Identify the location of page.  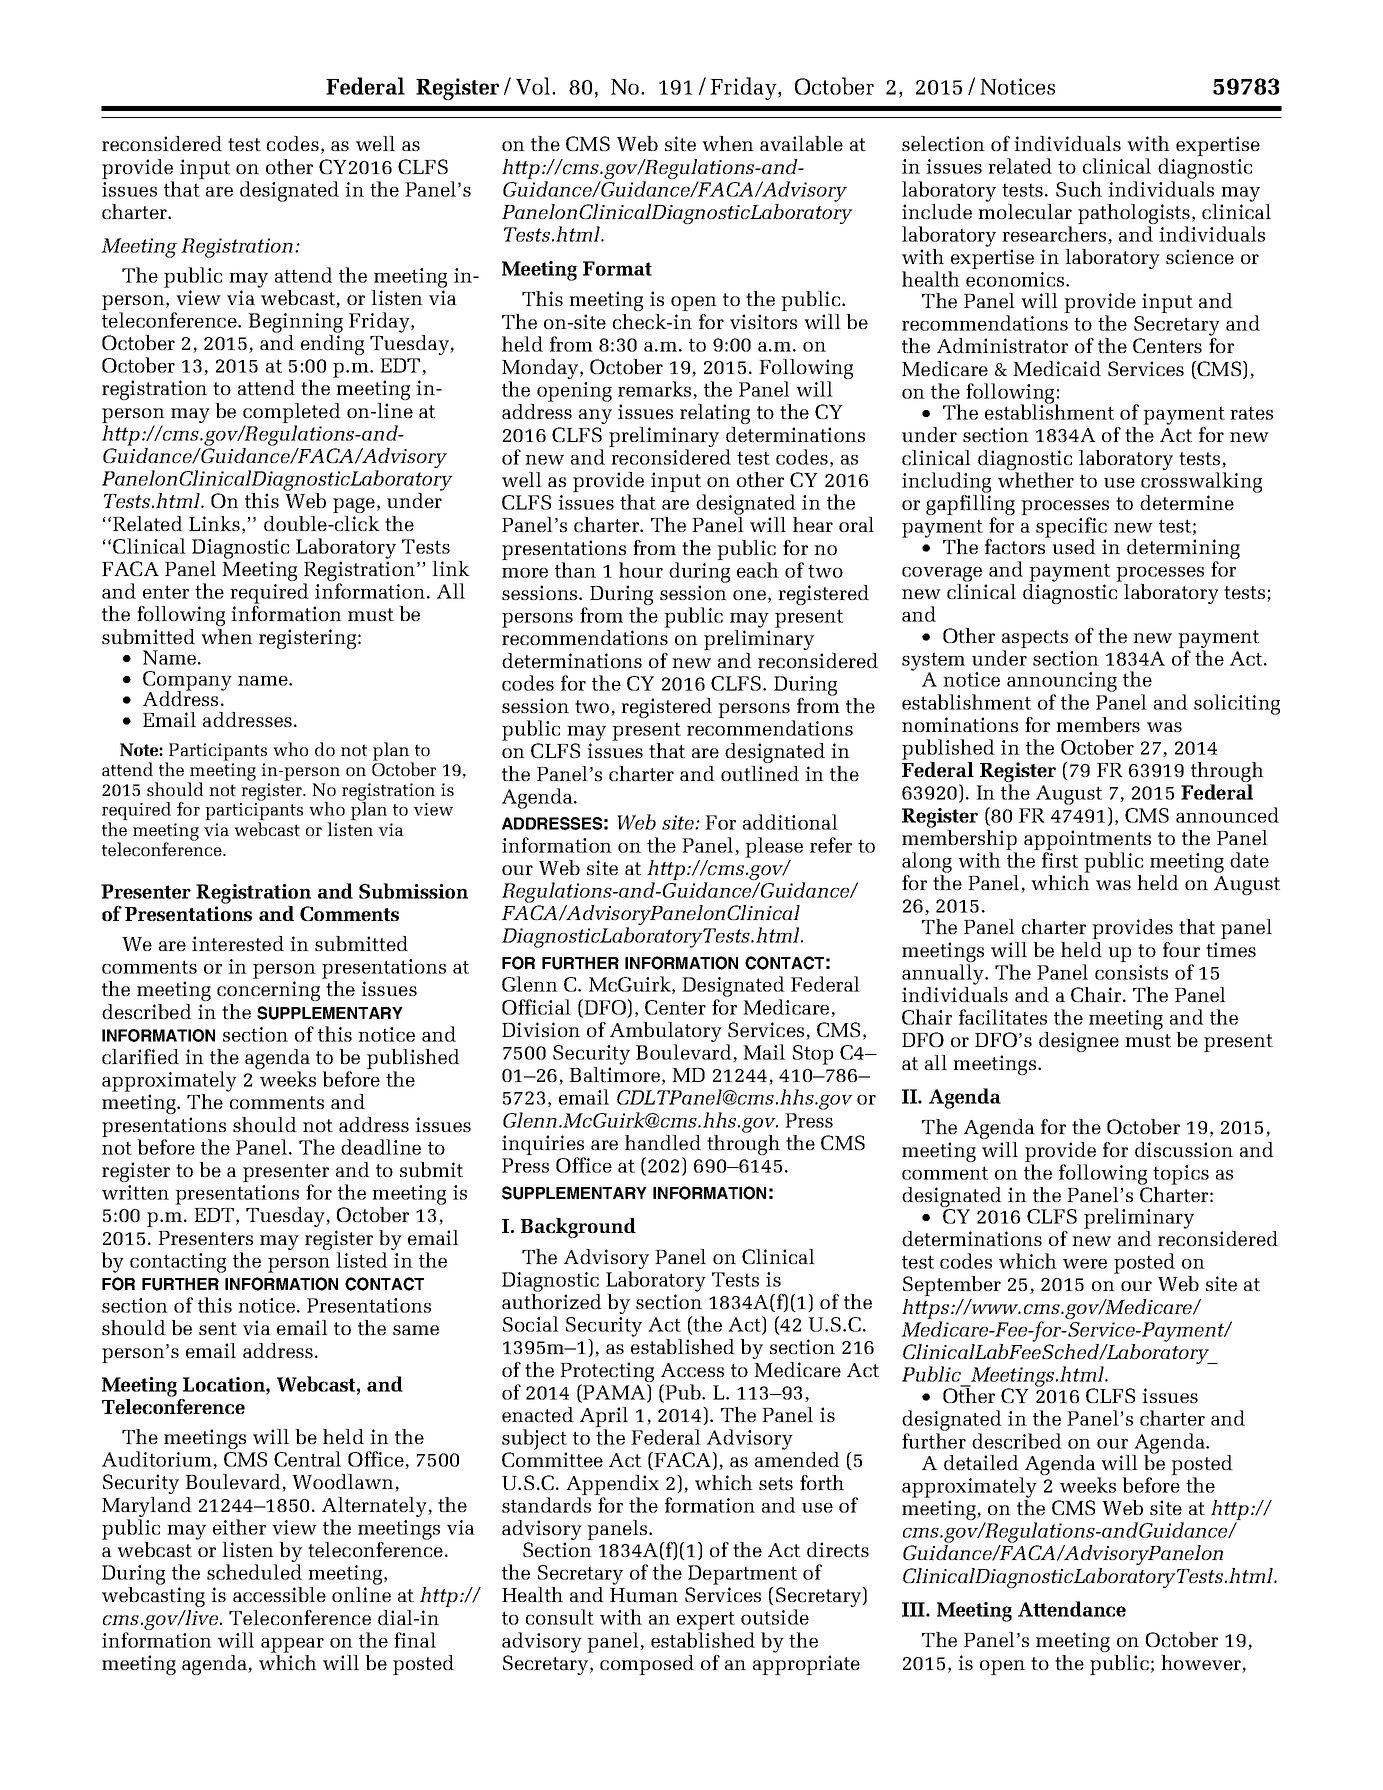
(354, 505).
